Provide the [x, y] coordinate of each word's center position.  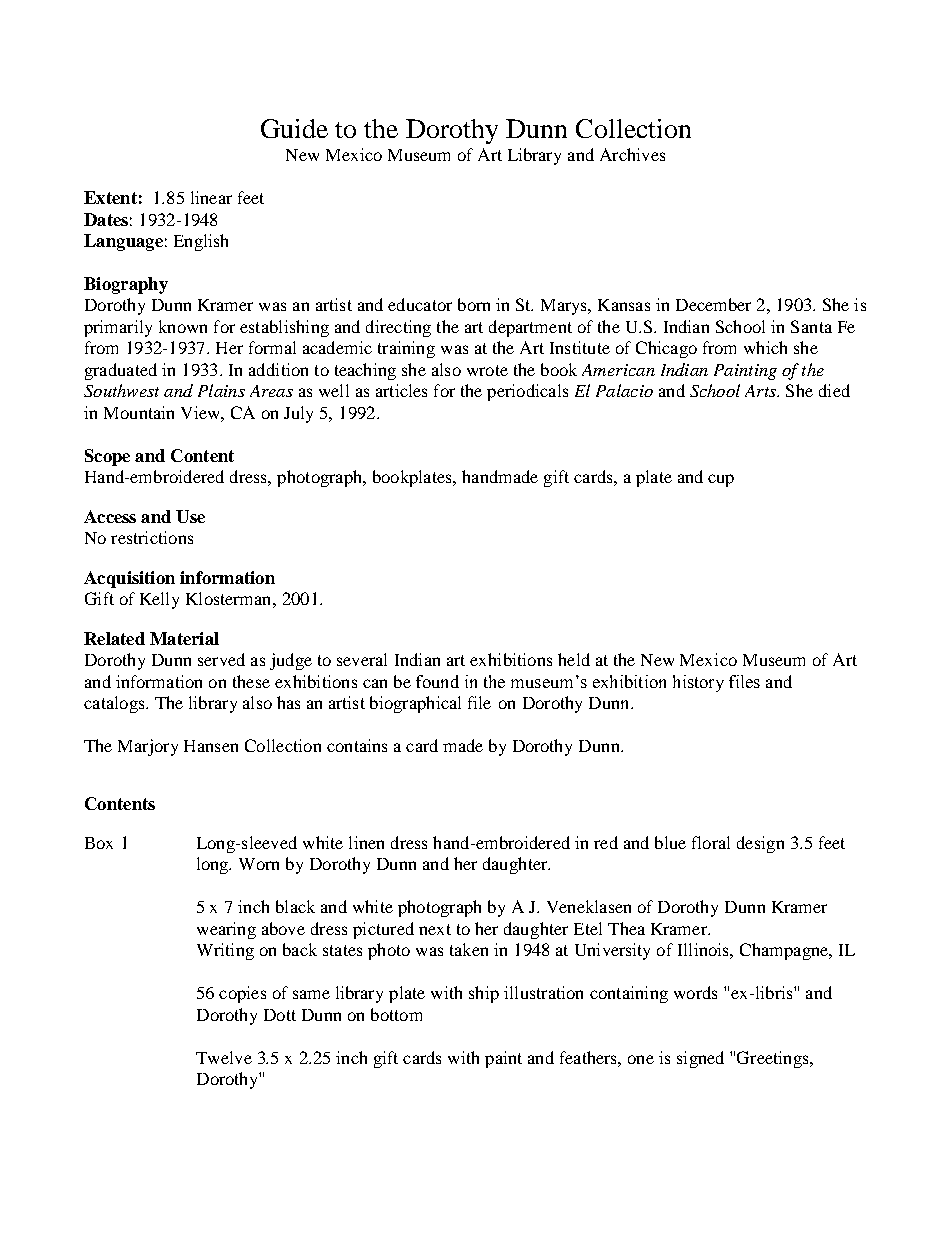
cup [721, 480]
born [474, 304]
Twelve [224, 1057]
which [765, 347]
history [698, 683]
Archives [632, 154]
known [183, 326]
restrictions [152, 537]
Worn [259, 864]
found [437, 681]
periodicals [527, 392]
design [760, 844]
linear [211, 197]
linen [366, 842]
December [713, 304]
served [221, 659]
